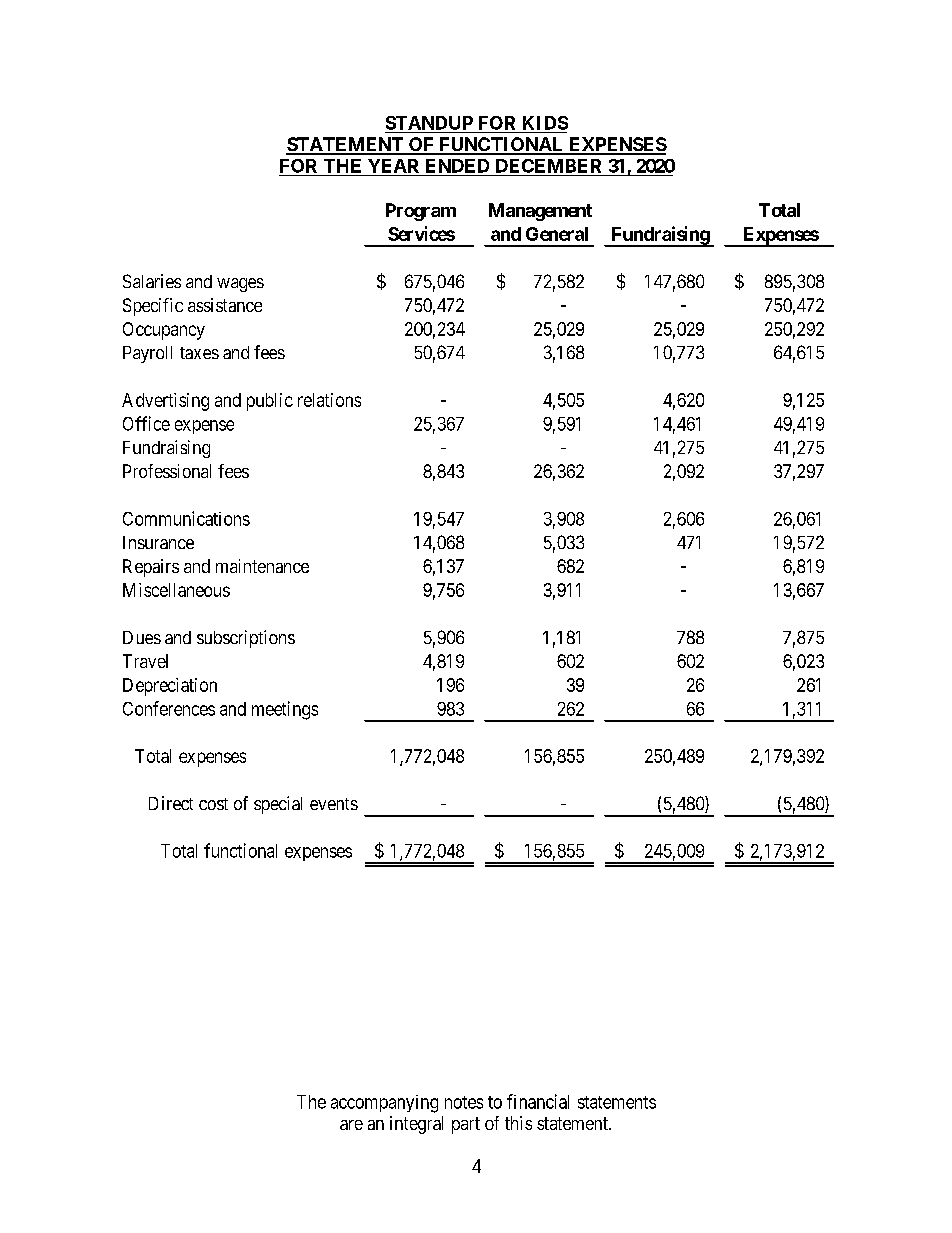  Describe the element at coordinates (171, 803) in the document. I see `Direct` at that location.
